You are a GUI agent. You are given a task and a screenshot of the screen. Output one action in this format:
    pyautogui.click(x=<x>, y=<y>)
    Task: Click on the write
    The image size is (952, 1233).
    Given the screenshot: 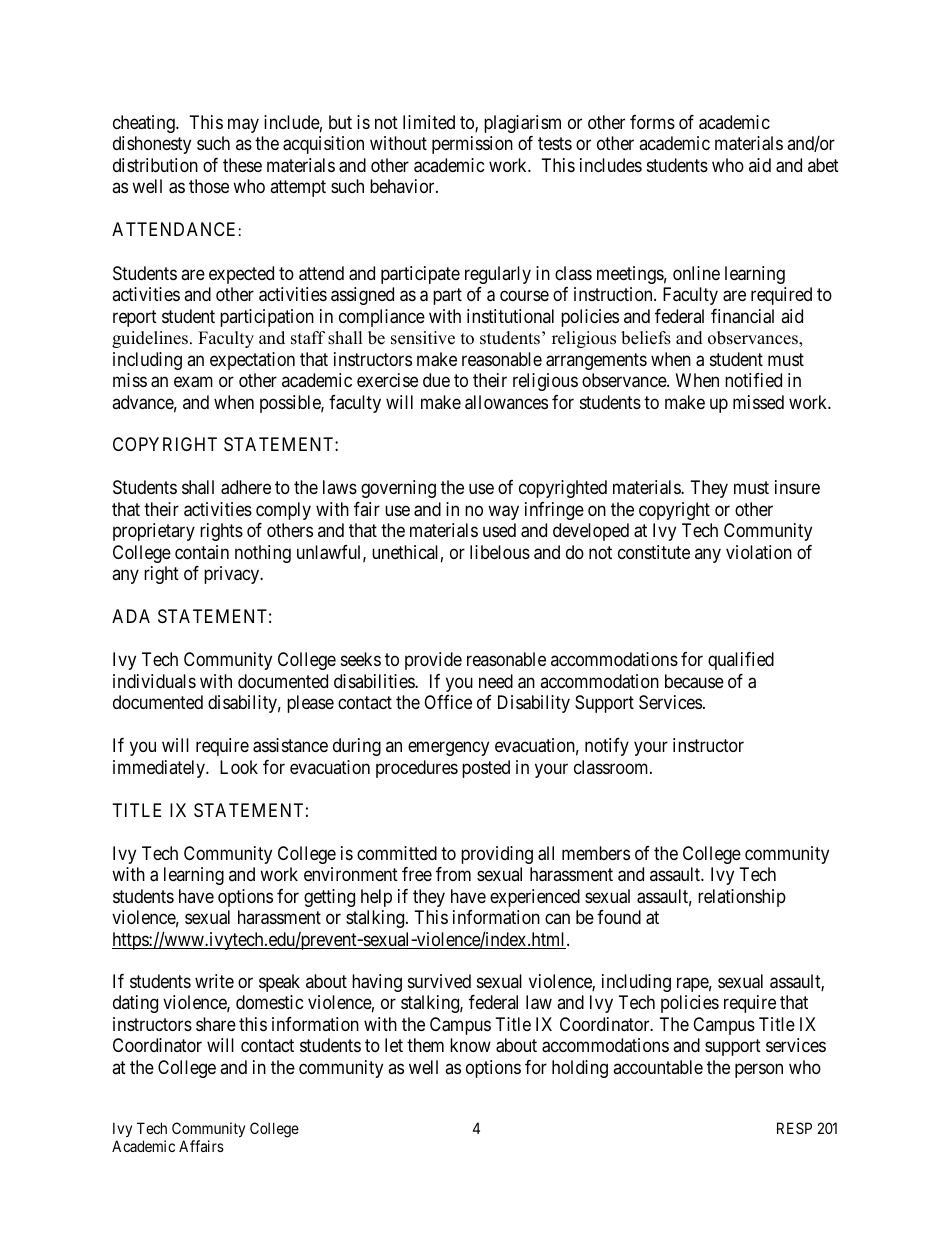 What is the action you would take?
    pyautogui.click(x=214, y=981)
